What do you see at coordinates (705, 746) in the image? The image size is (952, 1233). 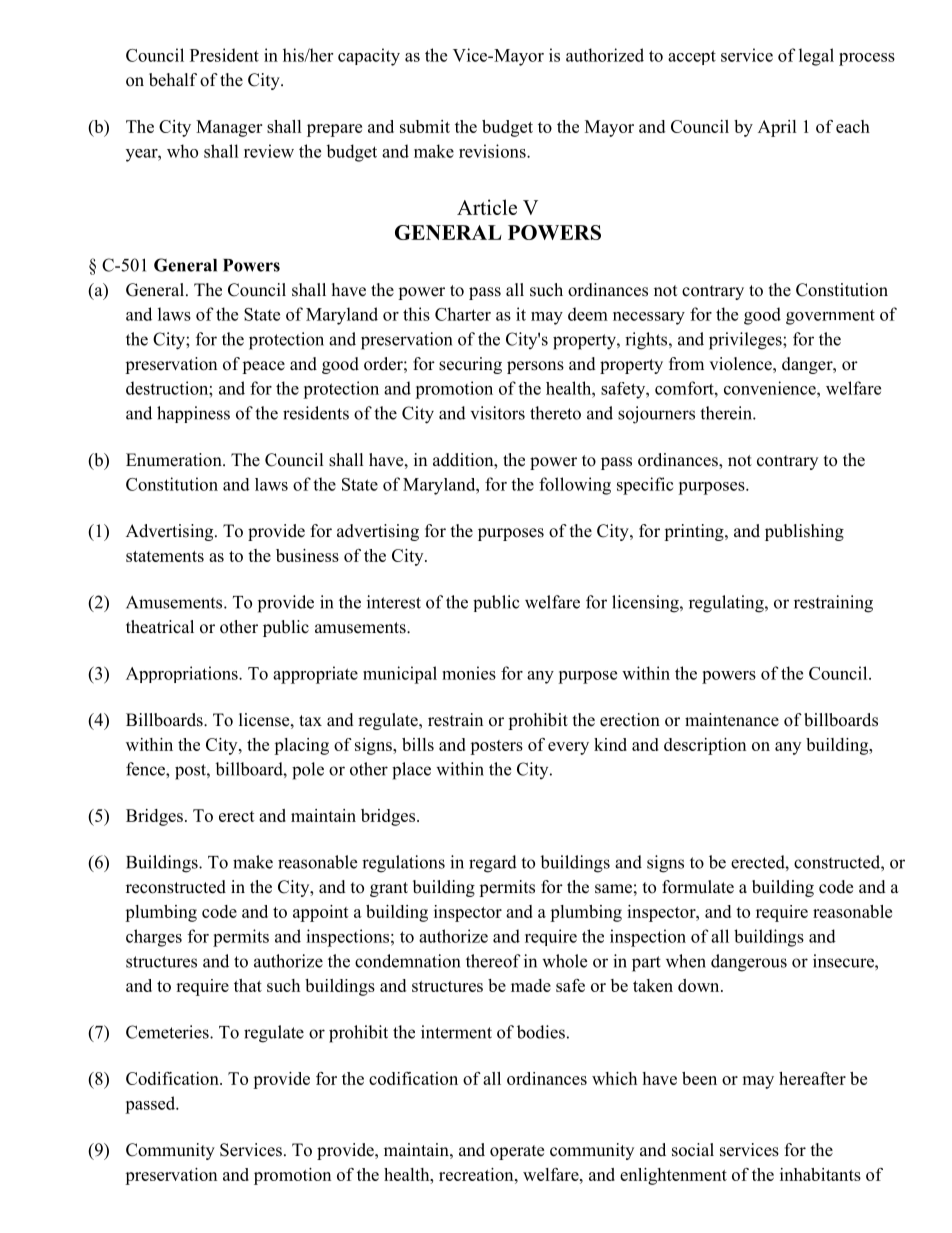 I see `description` at bounding box center [705, 746].
